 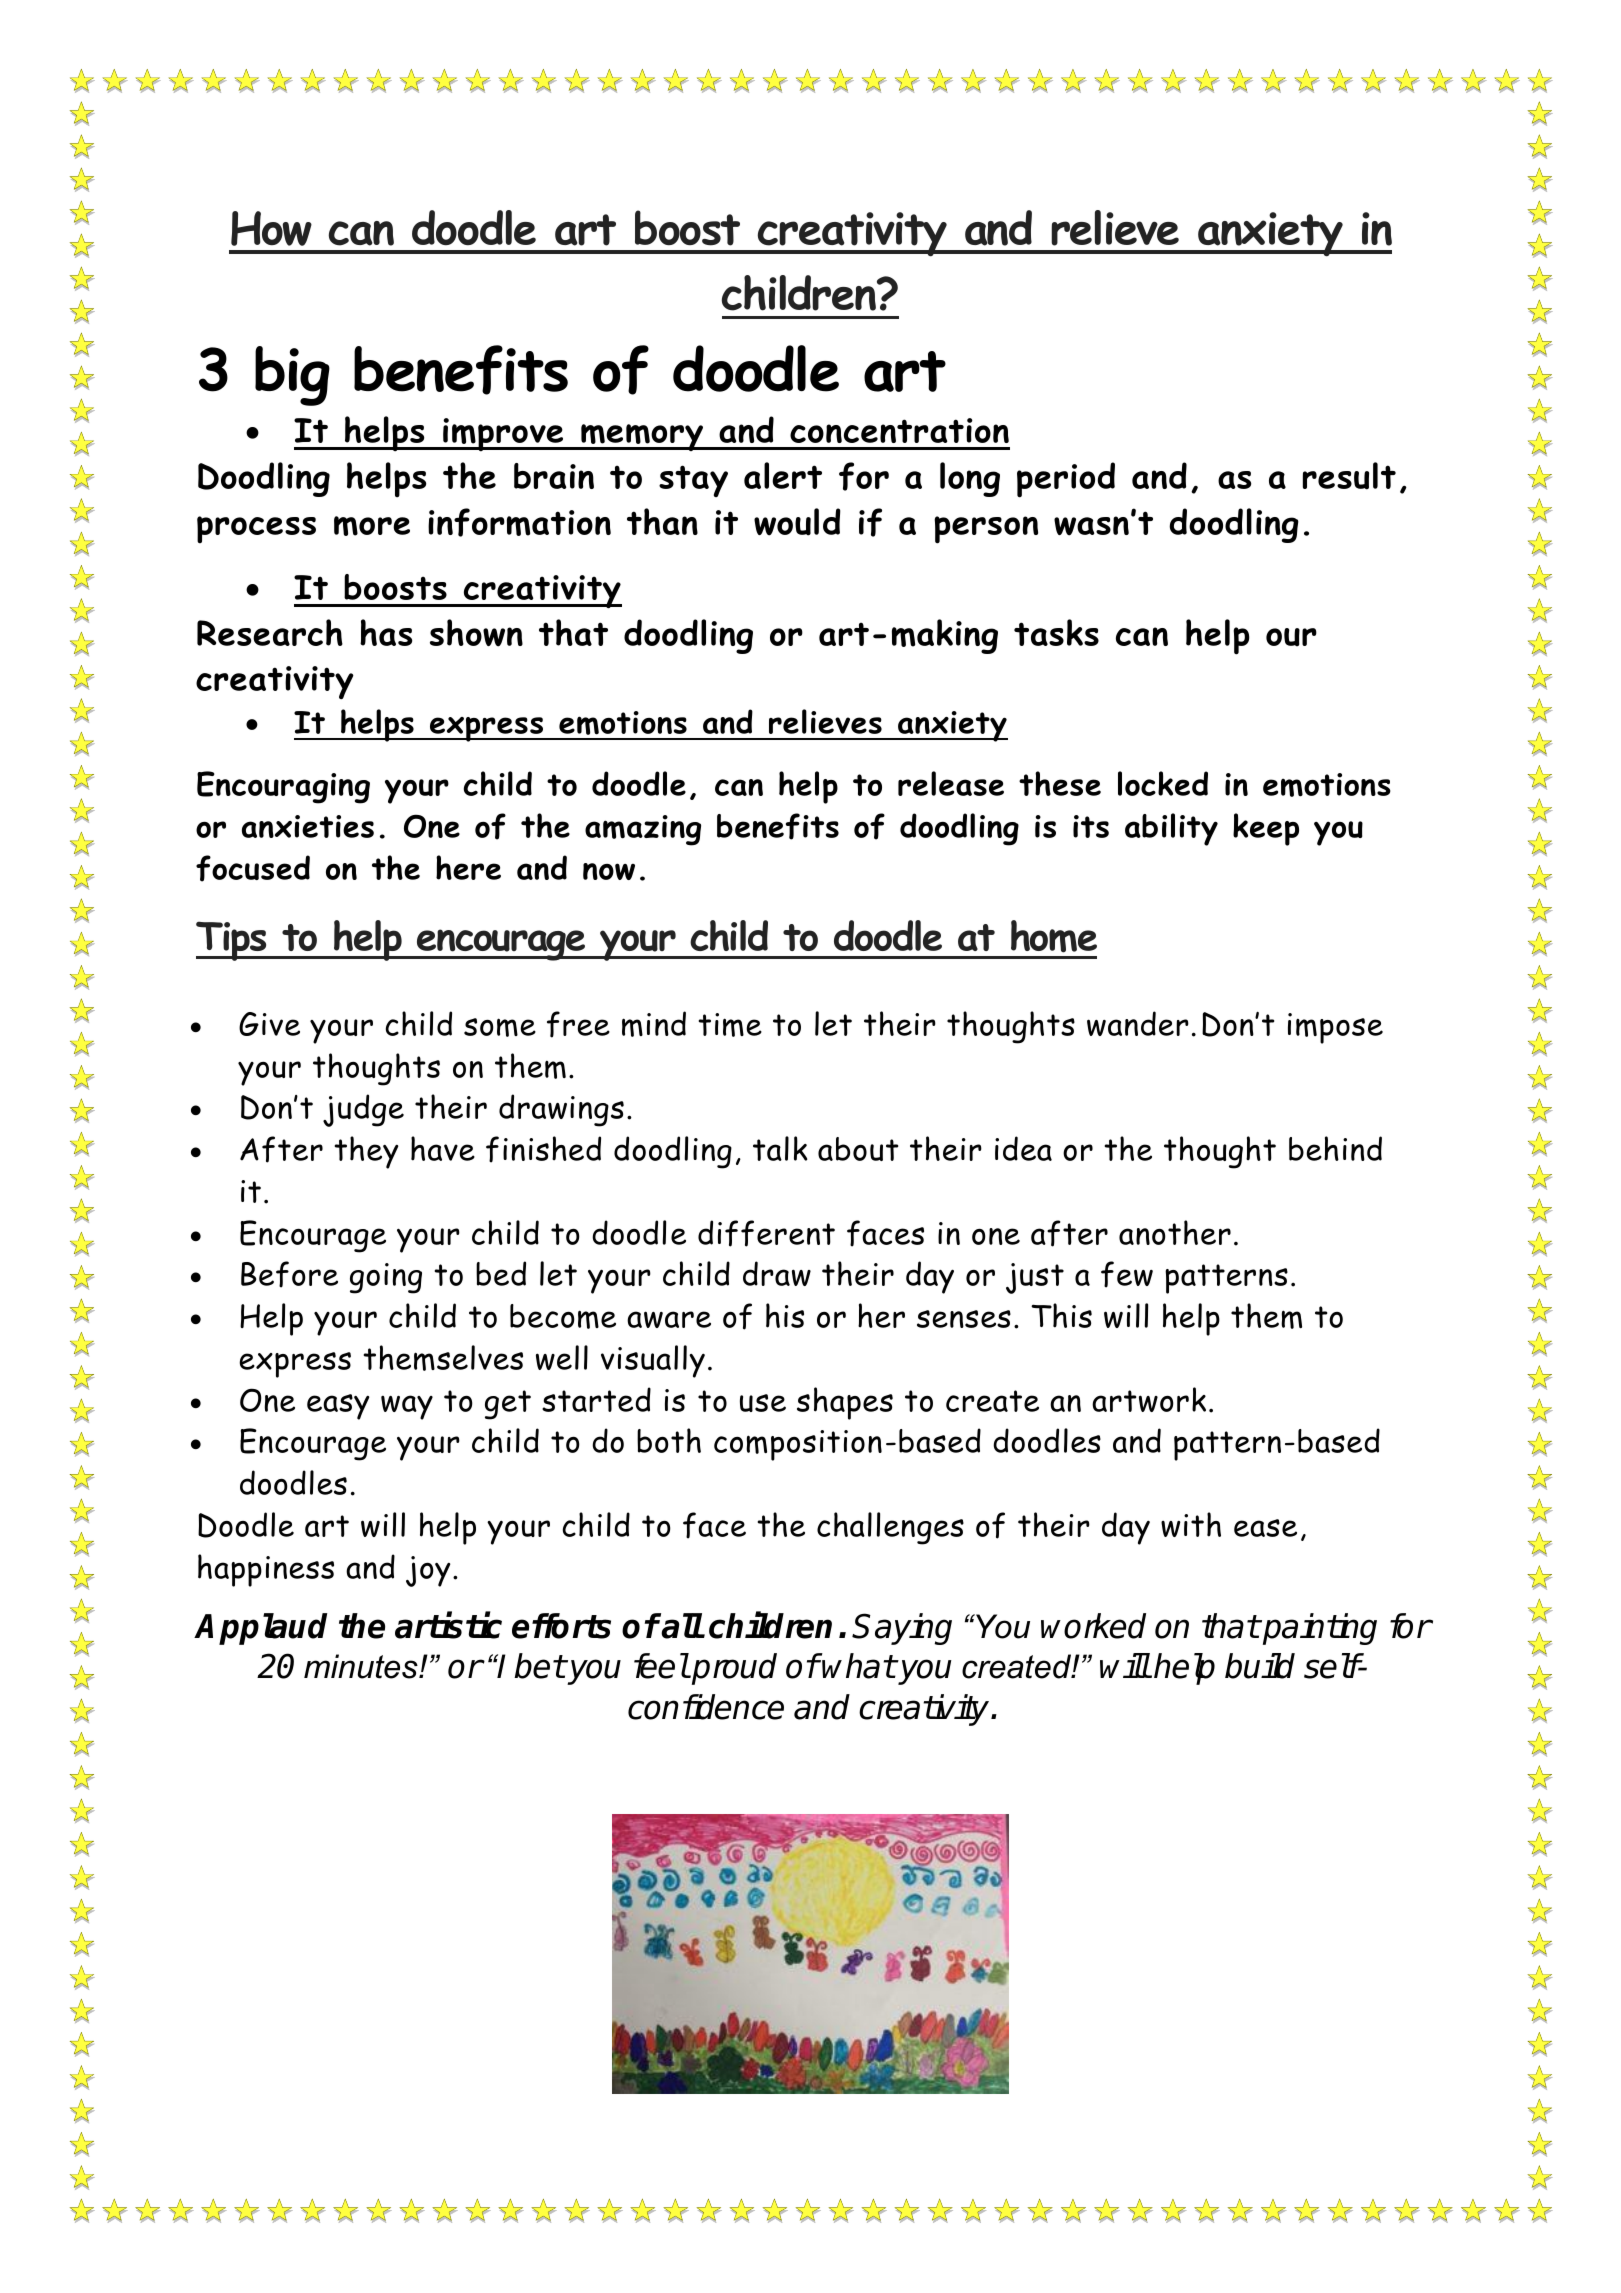 What do you see at coordinates (362, 1666) in the screenshot?
I see `minutes` at bounding box center [362, 1666].
